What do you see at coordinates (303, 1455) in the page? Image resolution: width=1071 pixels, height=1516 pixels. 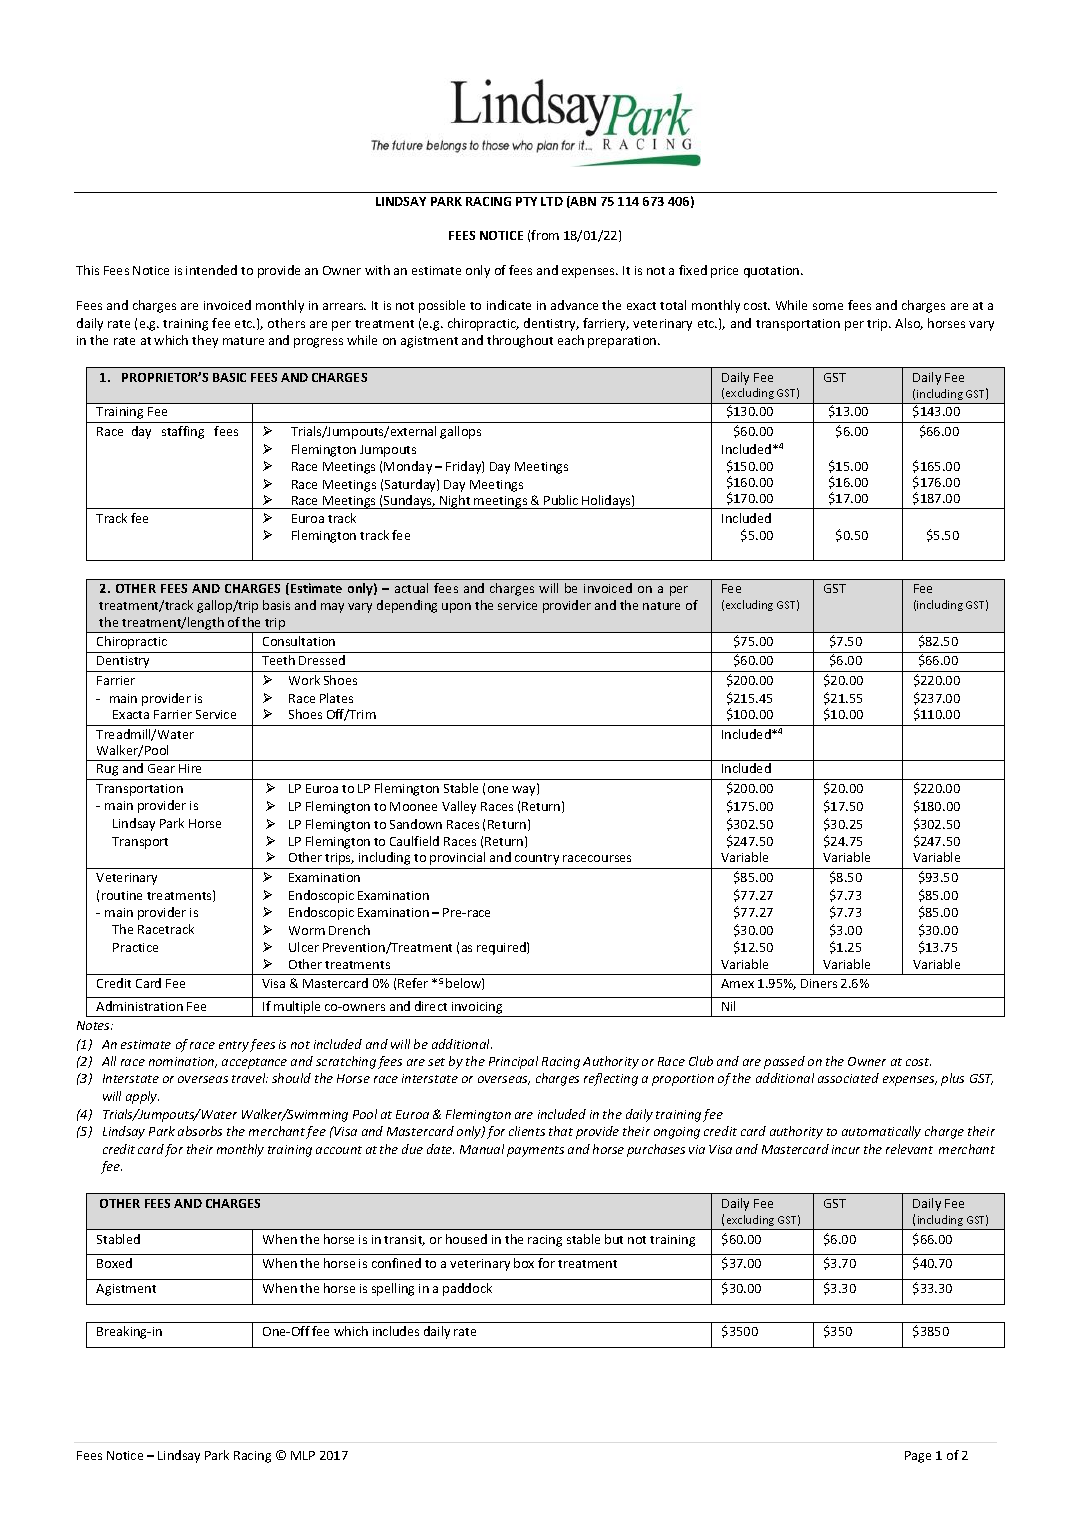 I see `MLP` at bounding box center [303, 1455].
